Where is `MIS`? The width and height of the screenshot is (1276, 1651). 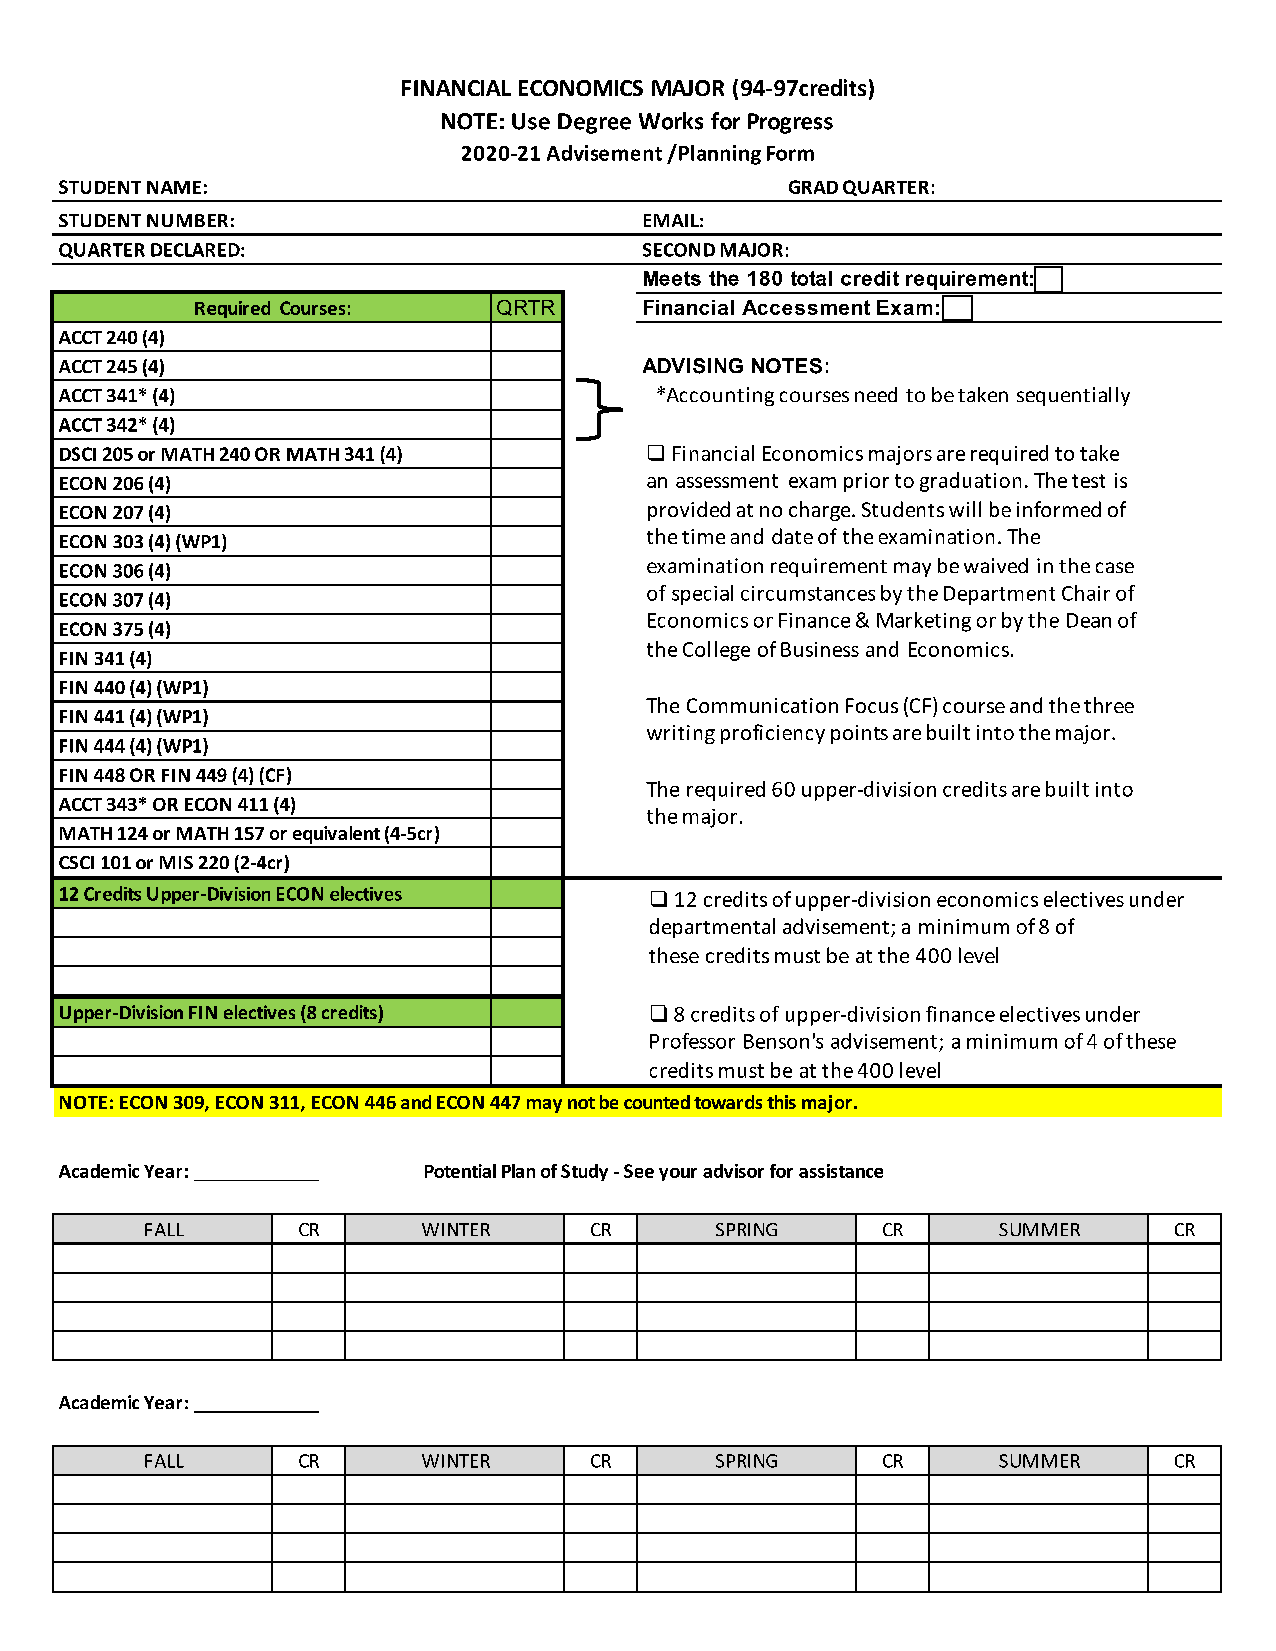
MIS is located at coordinates (176, 862).
